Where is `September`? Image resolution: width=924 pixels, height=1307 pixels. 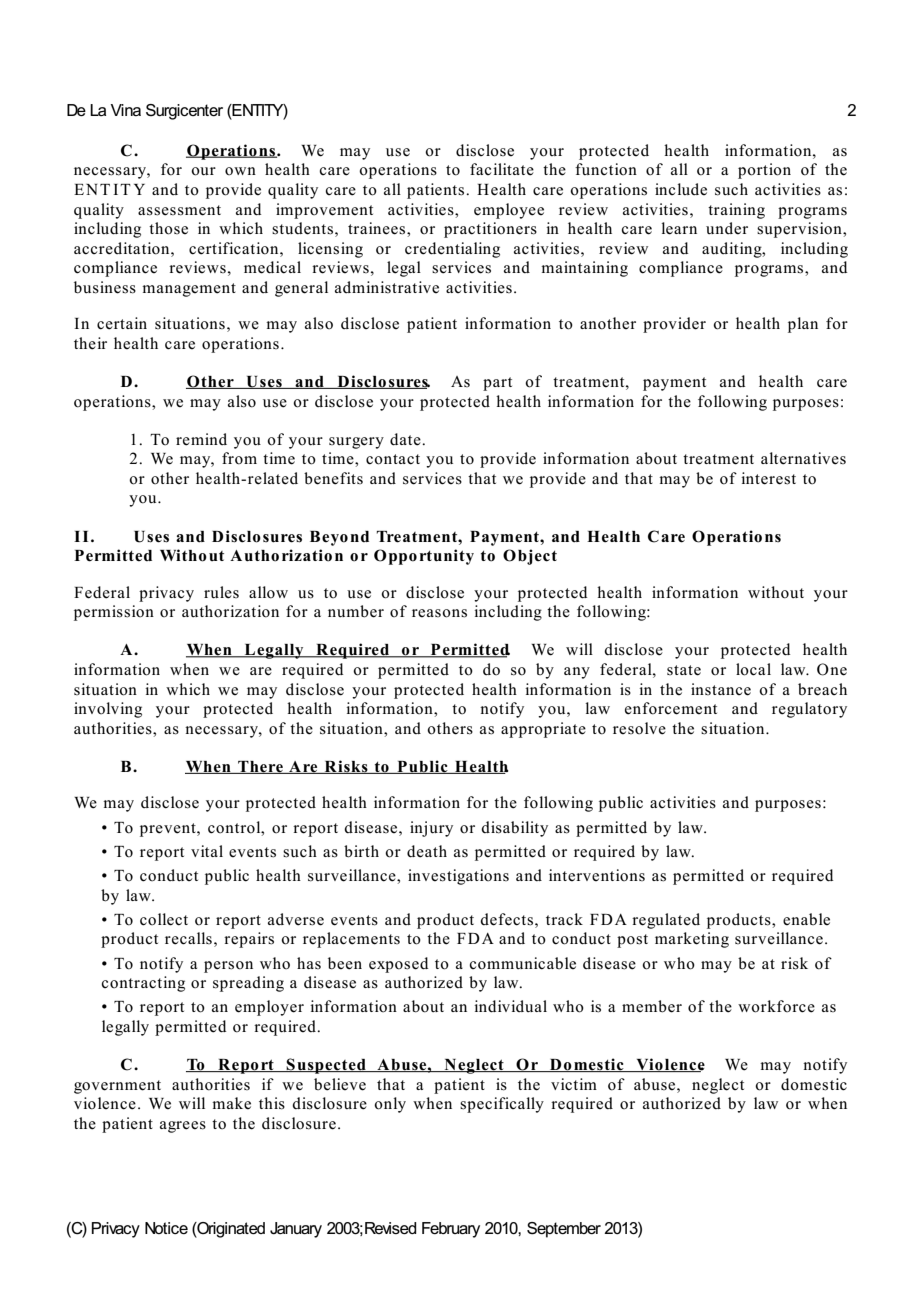
September is located at coordinates (564, 1230).
